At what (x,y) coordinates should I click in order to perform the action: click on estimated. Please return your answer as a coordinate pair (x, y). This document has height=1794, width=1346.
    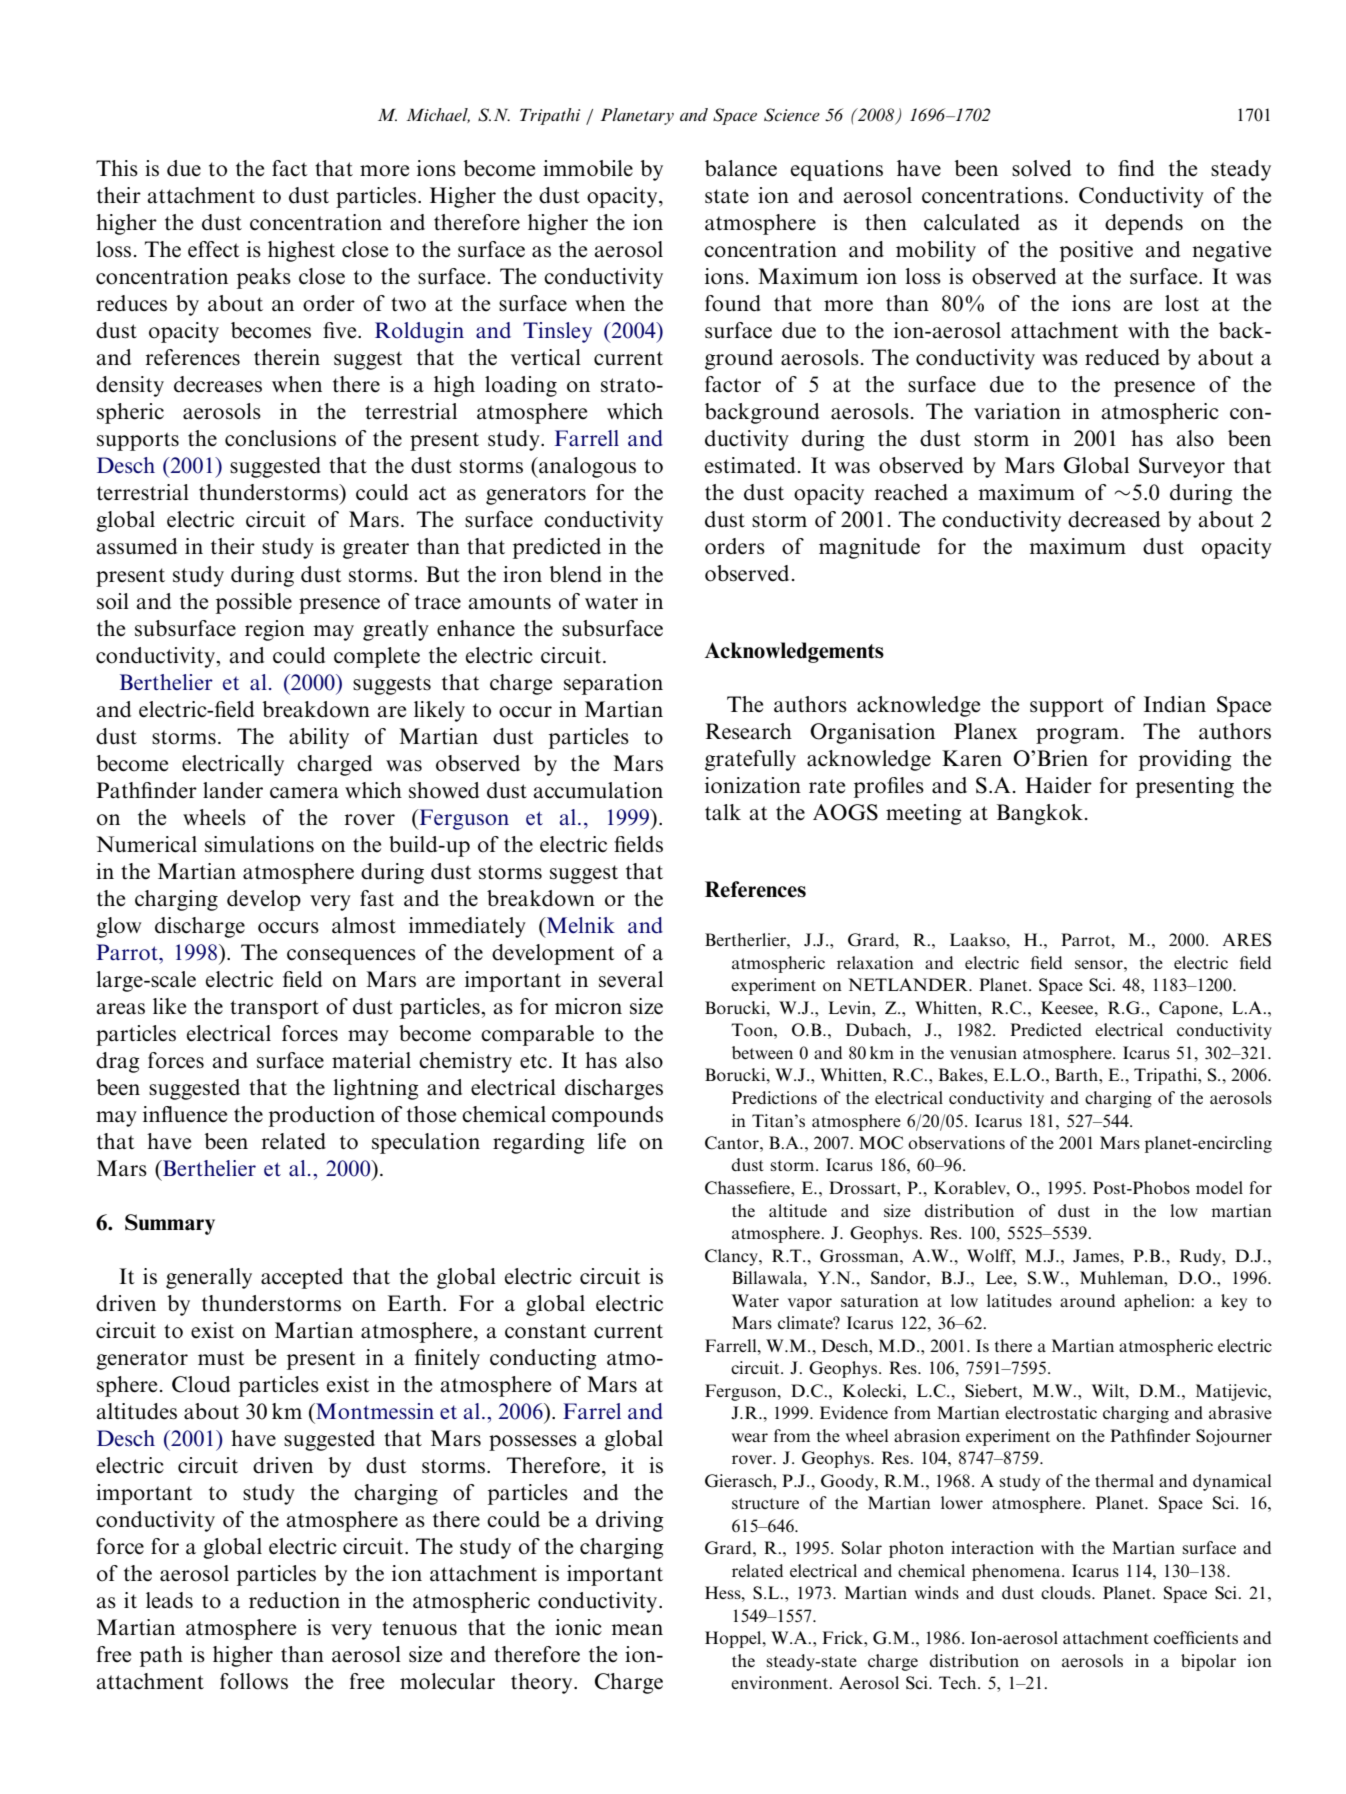
    Looking at the image, I should click on (750, 465).
